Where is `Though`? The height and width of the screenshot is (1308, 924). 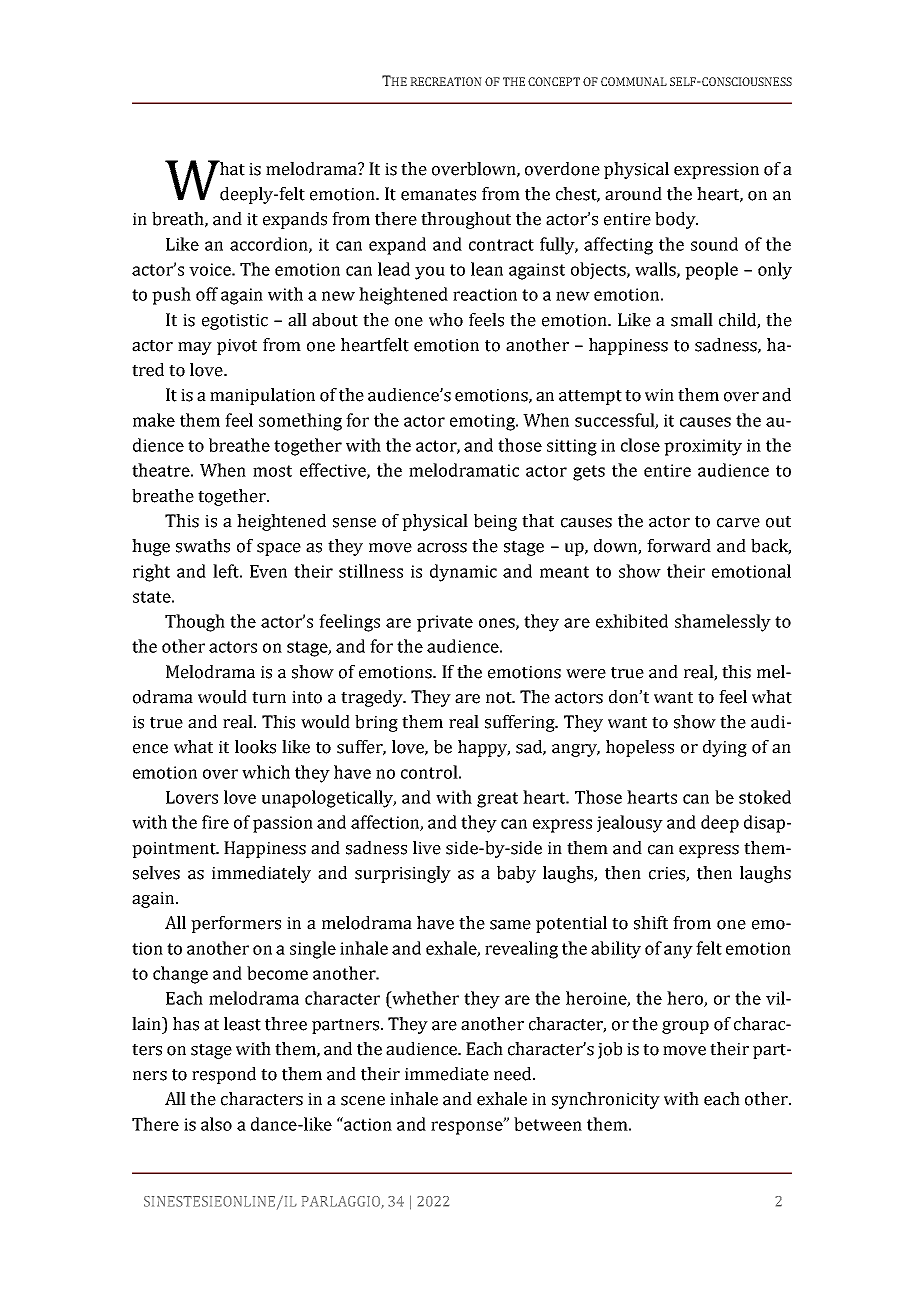 Though is located at coordinates (195, 623).
